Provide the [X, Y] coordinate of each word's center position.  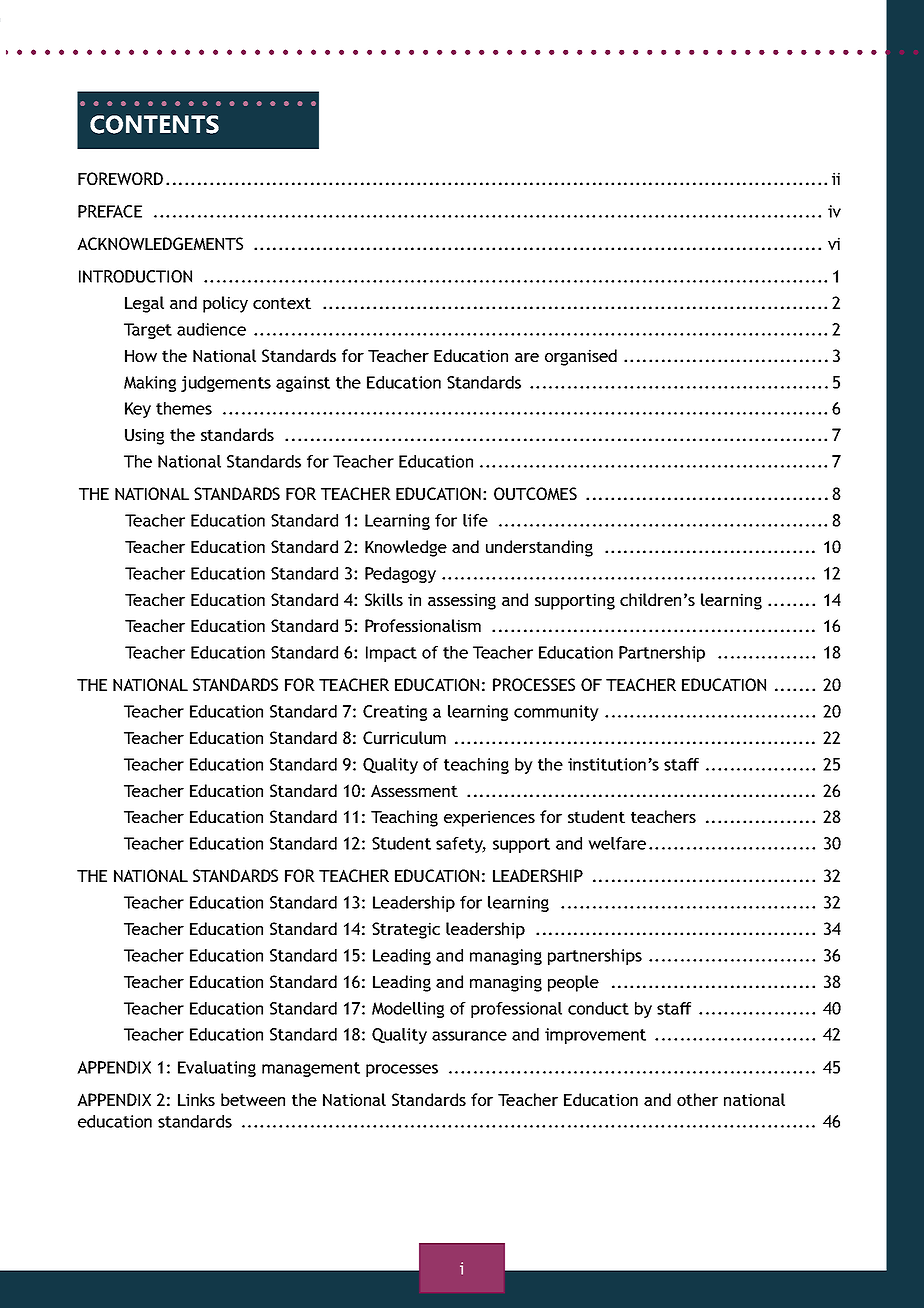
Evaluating [217, 1069]
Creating [395, 713]
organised [581, 357]
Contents [154, 124]
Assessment [414, 790]
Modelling [408, 1010]
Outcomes [535, 493]
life [475, 520]
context [282, 303]
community [556, 713]
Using [144, 436]
